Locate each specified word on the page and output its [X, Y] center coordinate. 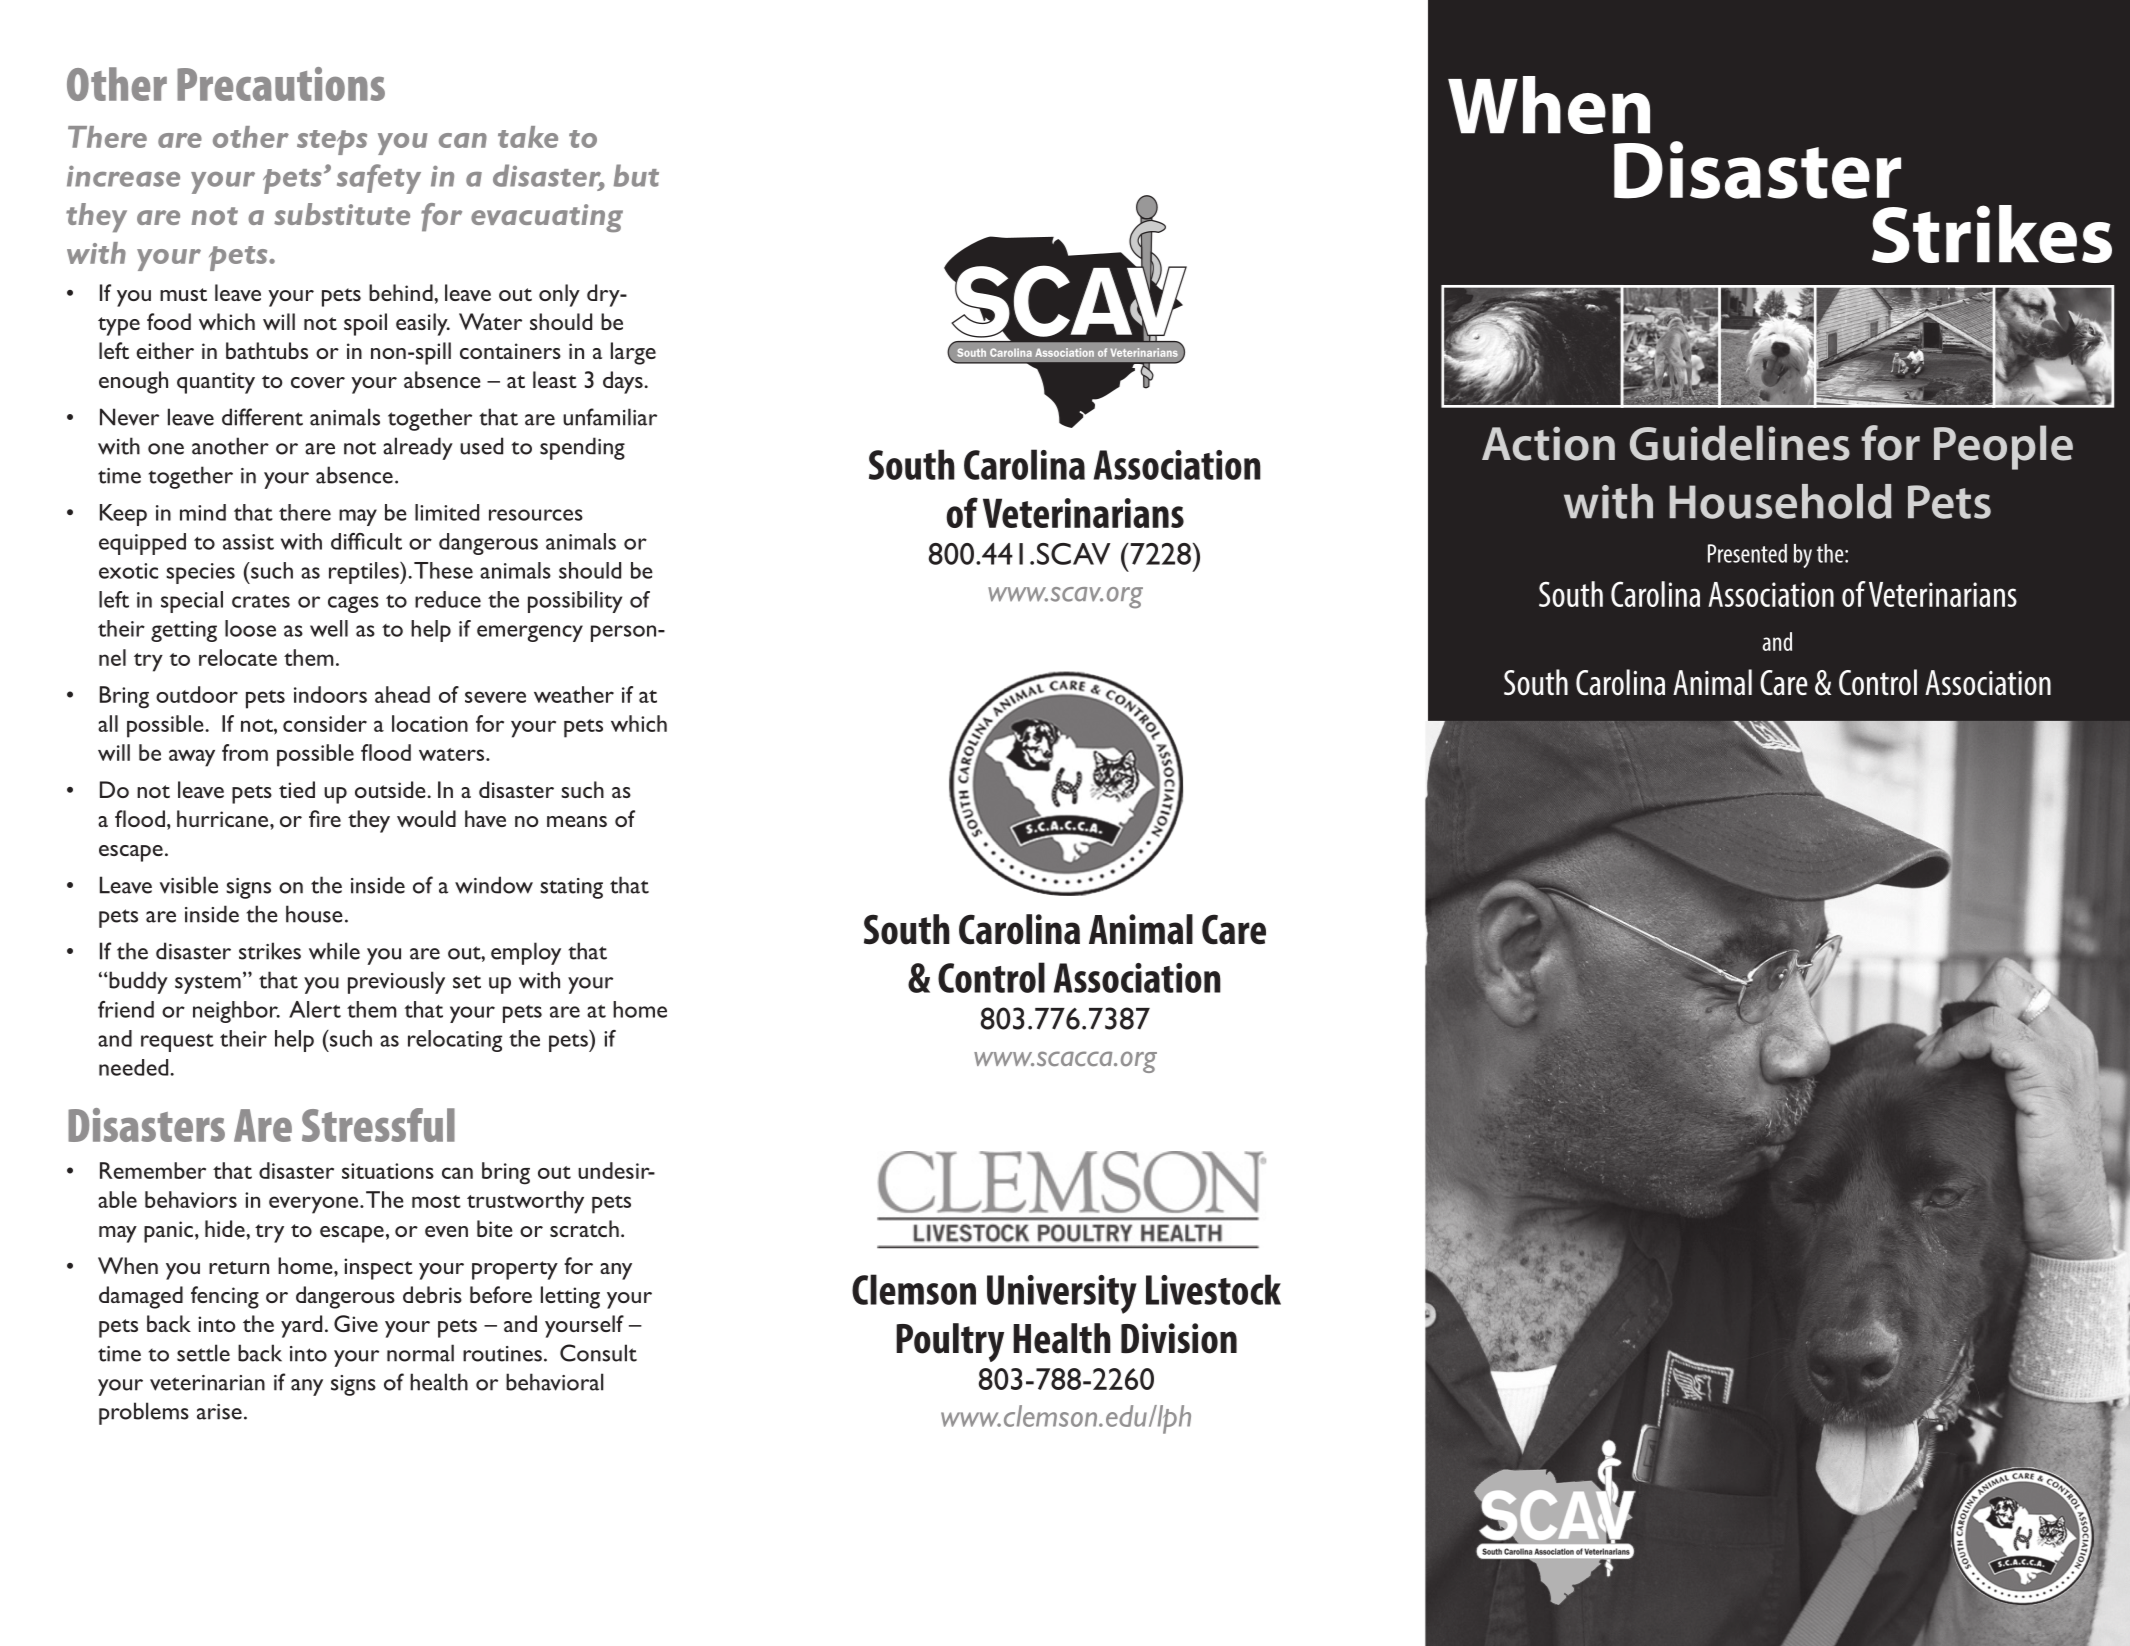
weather [574, 694]
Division [1179, 1338]
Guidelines [1740, 443]
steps [332, 142]
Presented [1747, 553]
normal [420, 1353]
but [636, 175]
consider [325, 723]
